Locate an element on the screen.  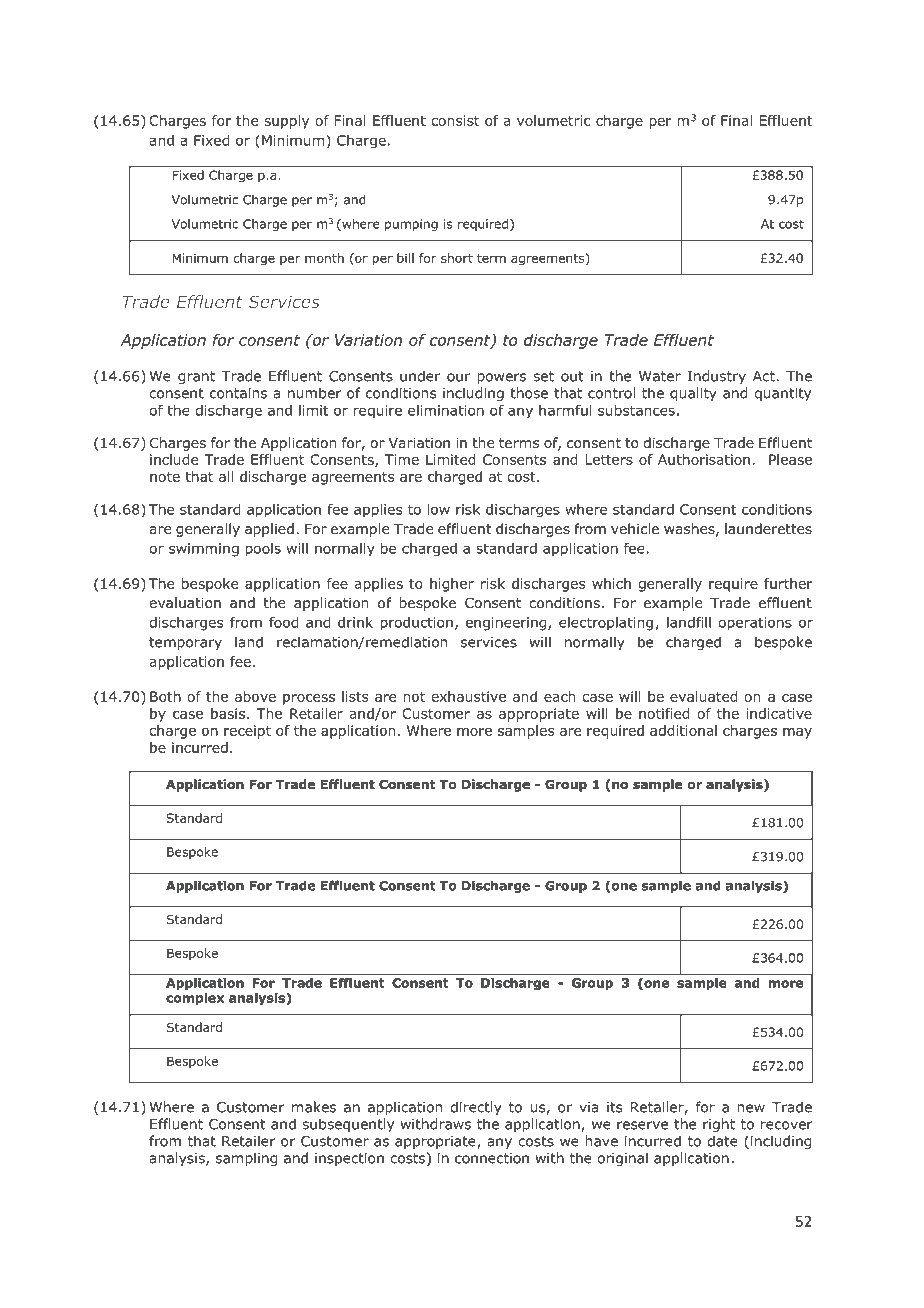
operations is located at coordinates (755, 624).
